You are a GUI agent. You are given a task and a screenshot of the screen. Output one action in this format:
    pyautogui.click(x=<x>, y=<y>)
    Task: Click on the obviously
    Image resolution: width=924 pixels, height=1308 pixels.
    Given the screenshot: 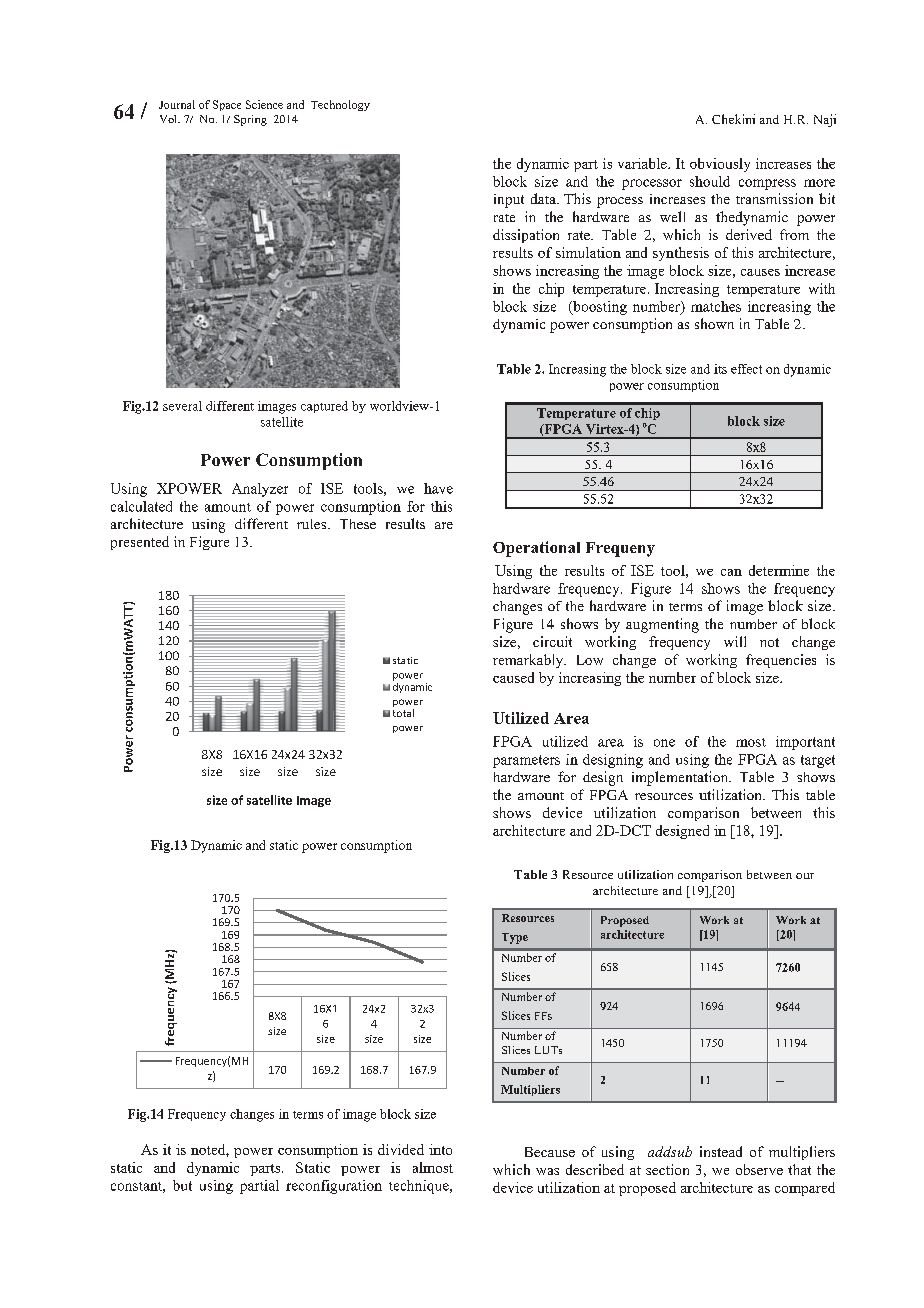 What is the action you would take?
    pyautogui.click(x=720, y=165)
